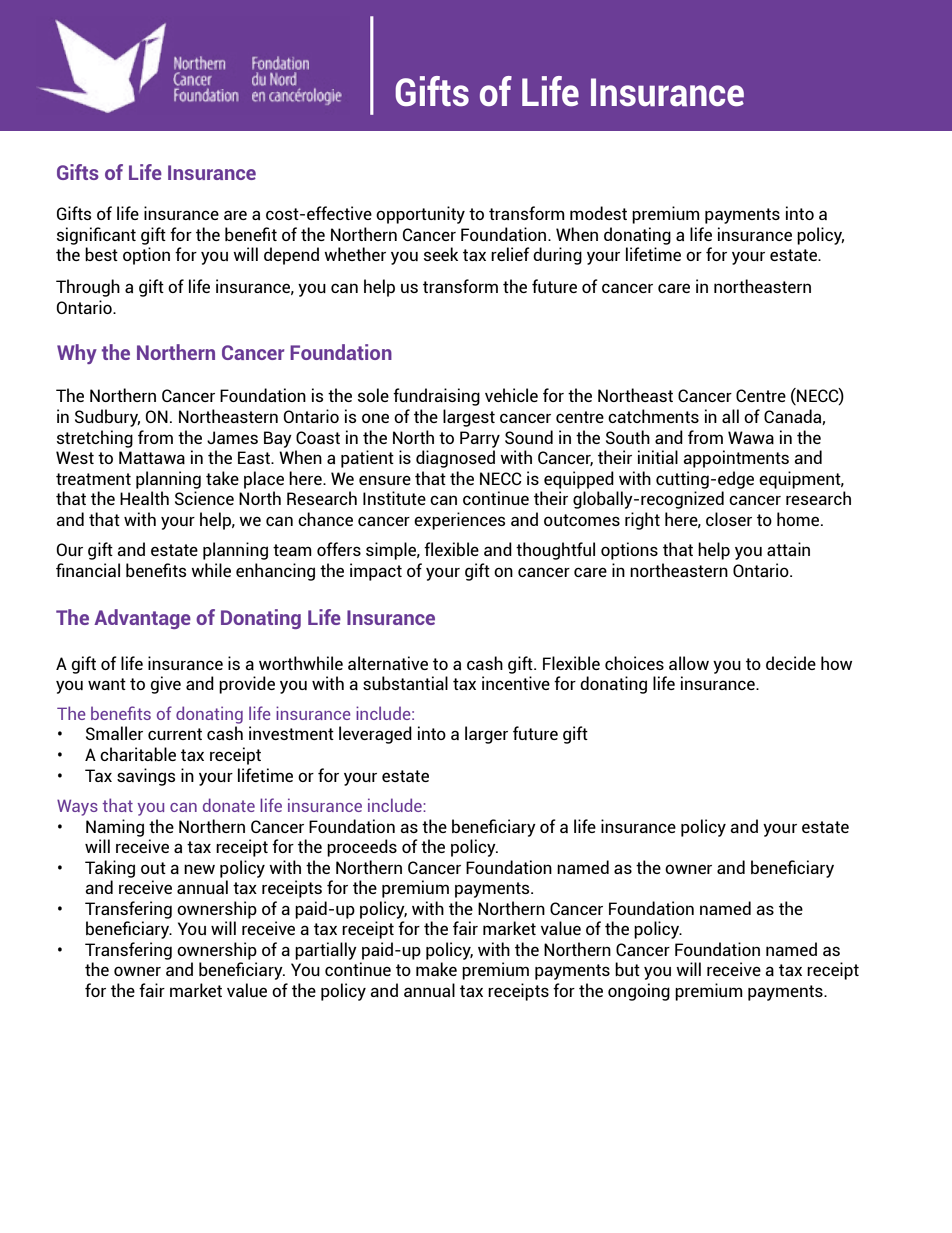 This page has width=952, height=1233. What do you see at coordinates (751, 437) in the page?
I see `Wawa` at bounding box center [751, 437].
